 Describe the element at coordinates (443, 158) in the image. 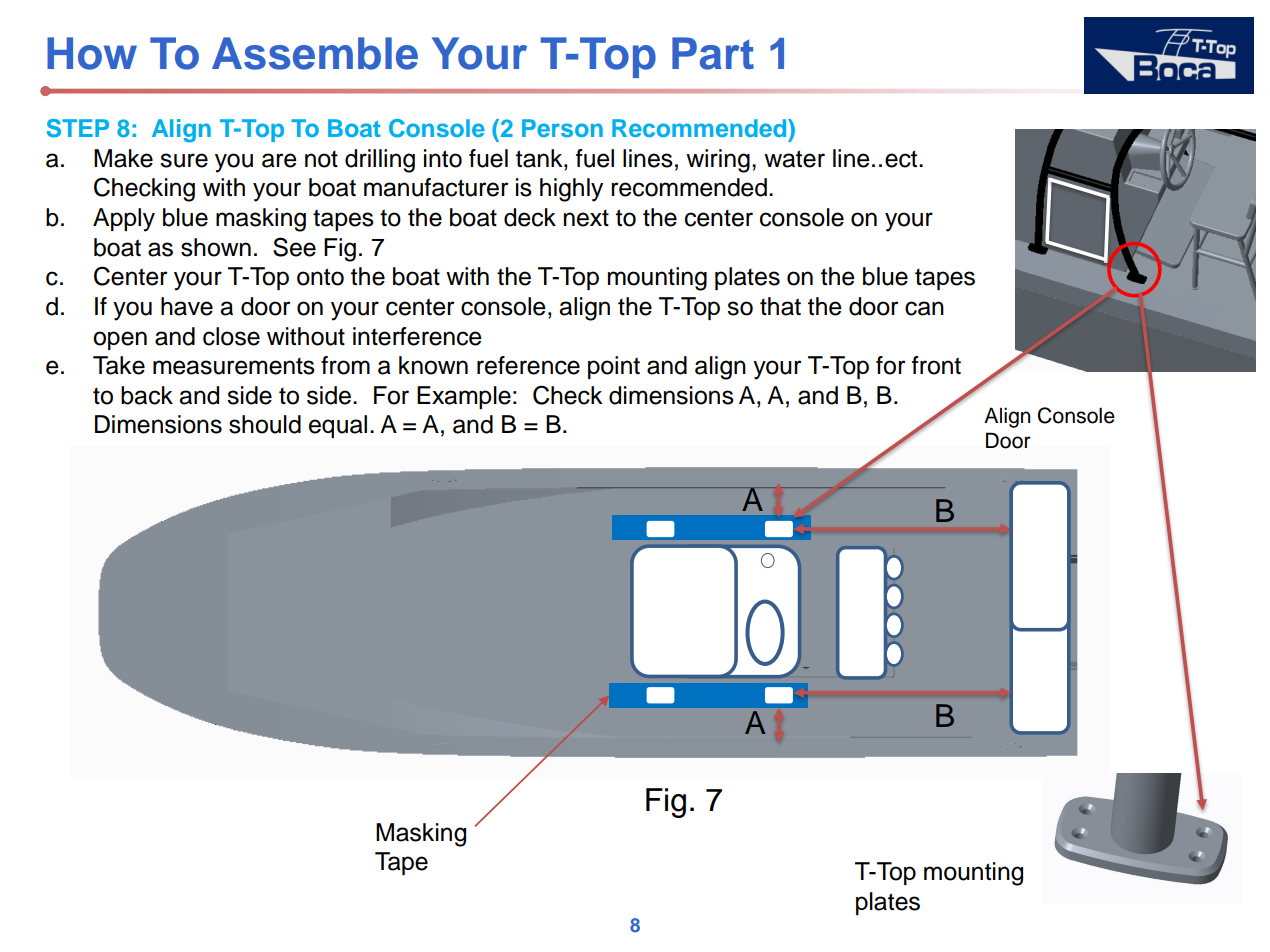

I see `into` at that location.
